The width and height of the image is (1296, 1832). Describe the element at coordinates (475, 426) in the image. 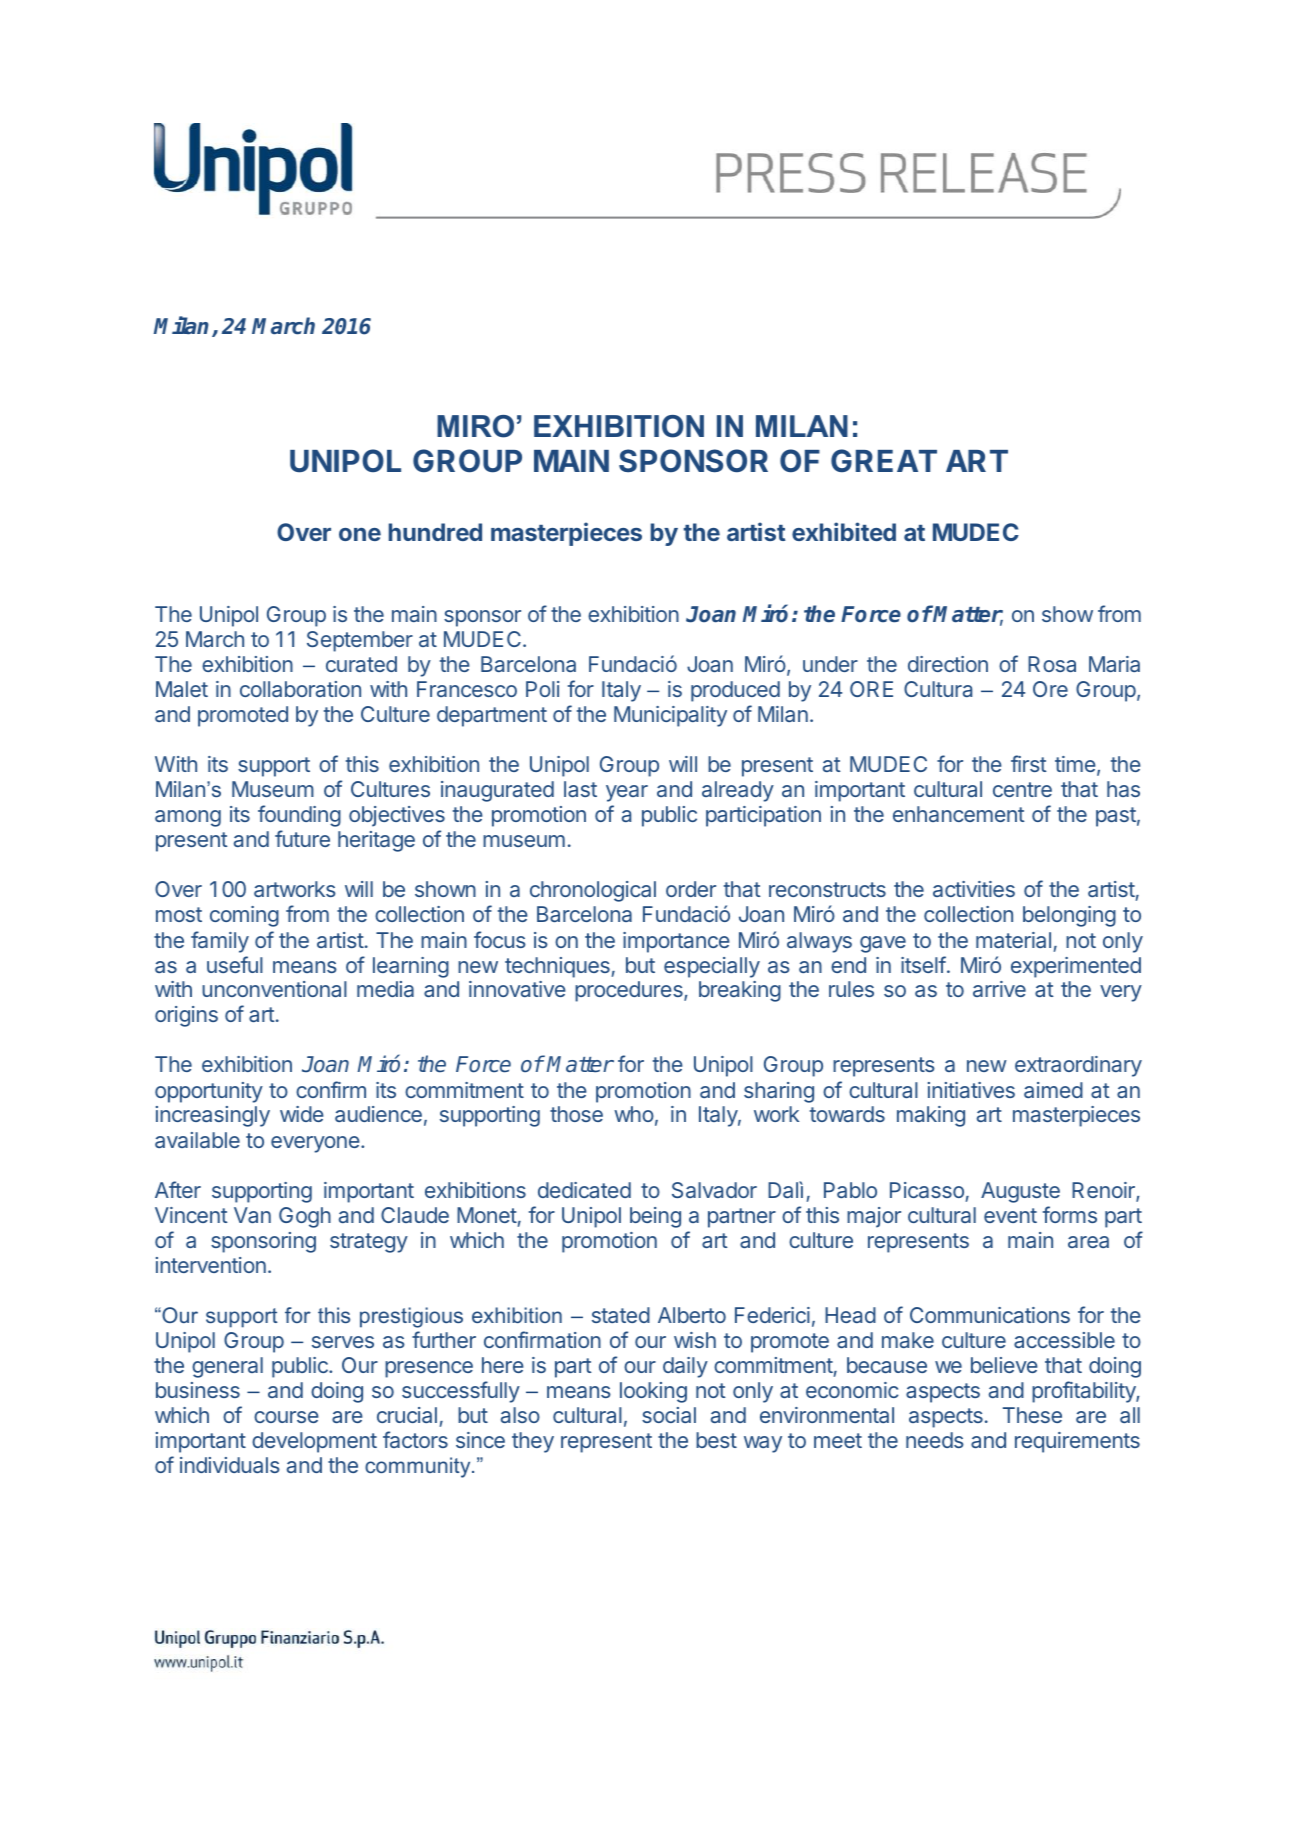

I see `MIRO` at that location.
